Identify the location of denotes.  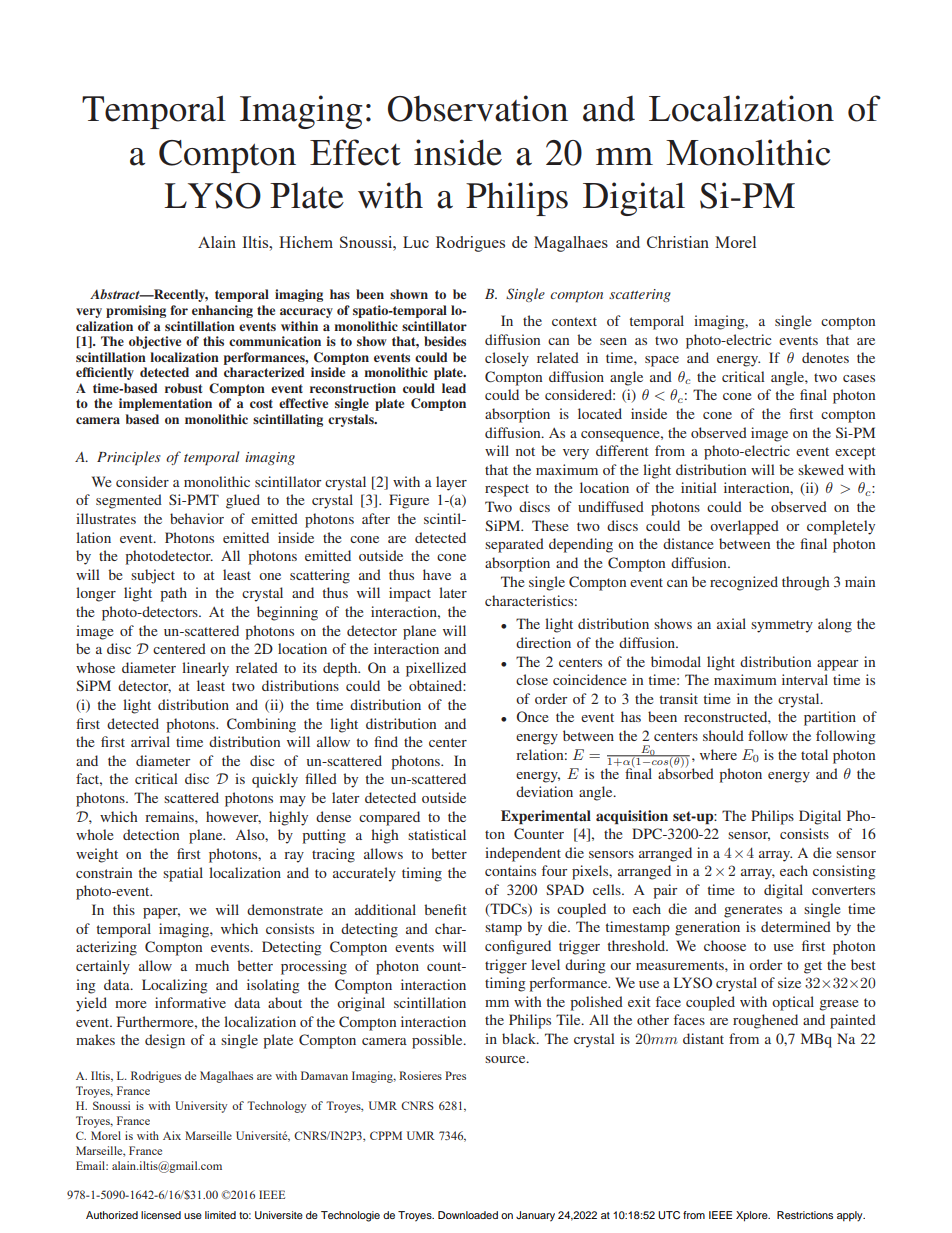
(825, 357).
